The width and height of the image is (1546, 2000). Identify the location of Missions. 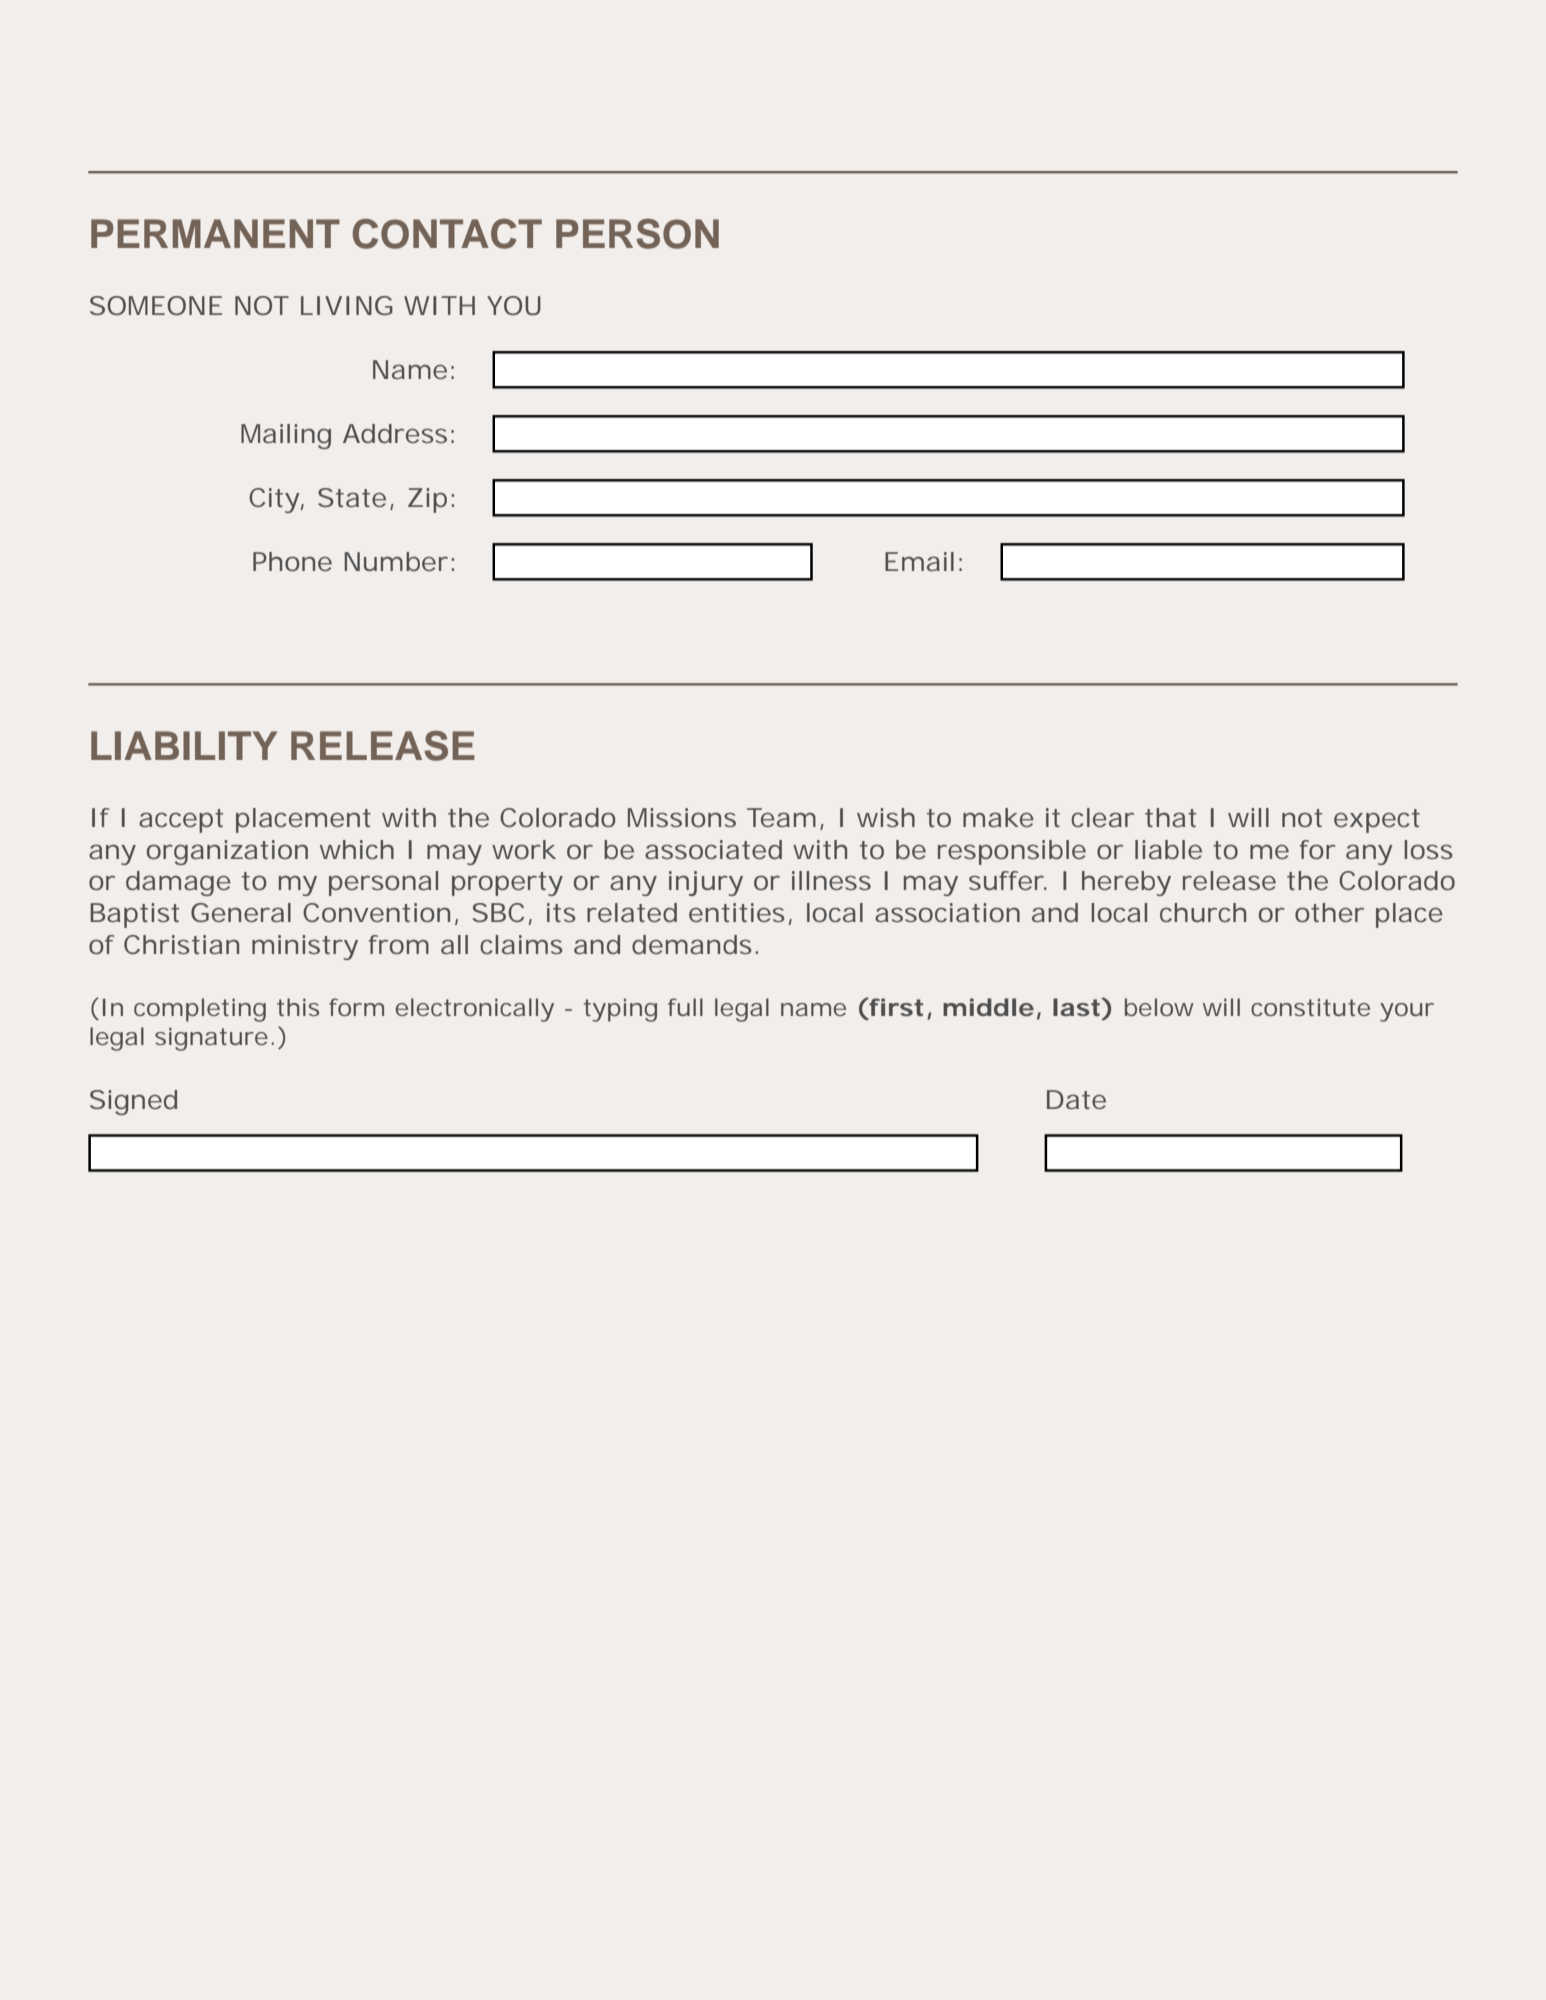
(682, 817).
